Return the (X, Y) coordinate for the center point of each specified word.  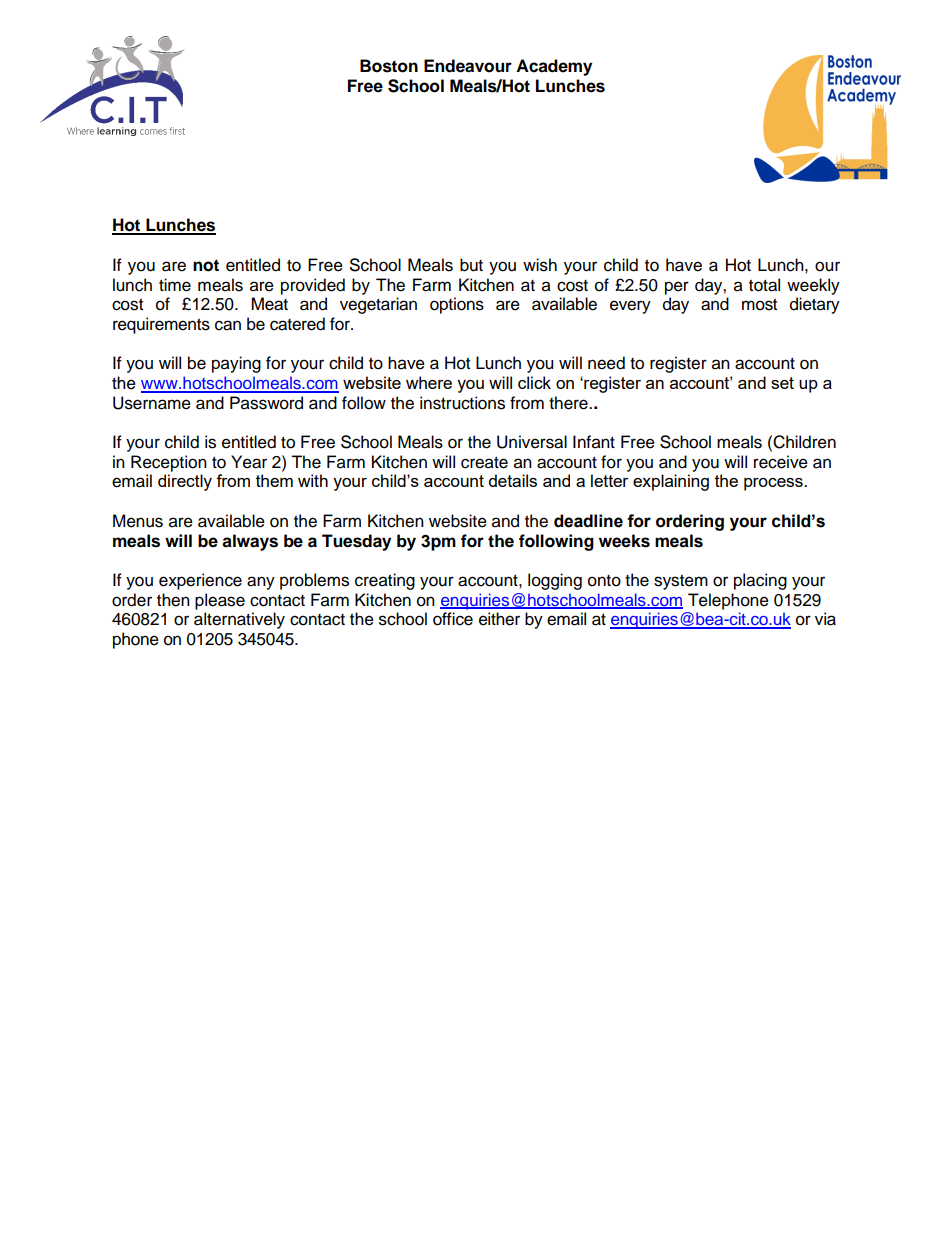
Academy (554, 67)
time (175, 285)
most (759, 305)
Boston (389, 66)
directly (185, 482)
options (457, 305)
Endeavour (468, 66)
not (206, 265)
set (782, 383)
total (764, 285)
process (774, 484)
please (220, 601)
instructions (462, 403)
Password (266, 403)
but (471, 265)
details (513, 480)
